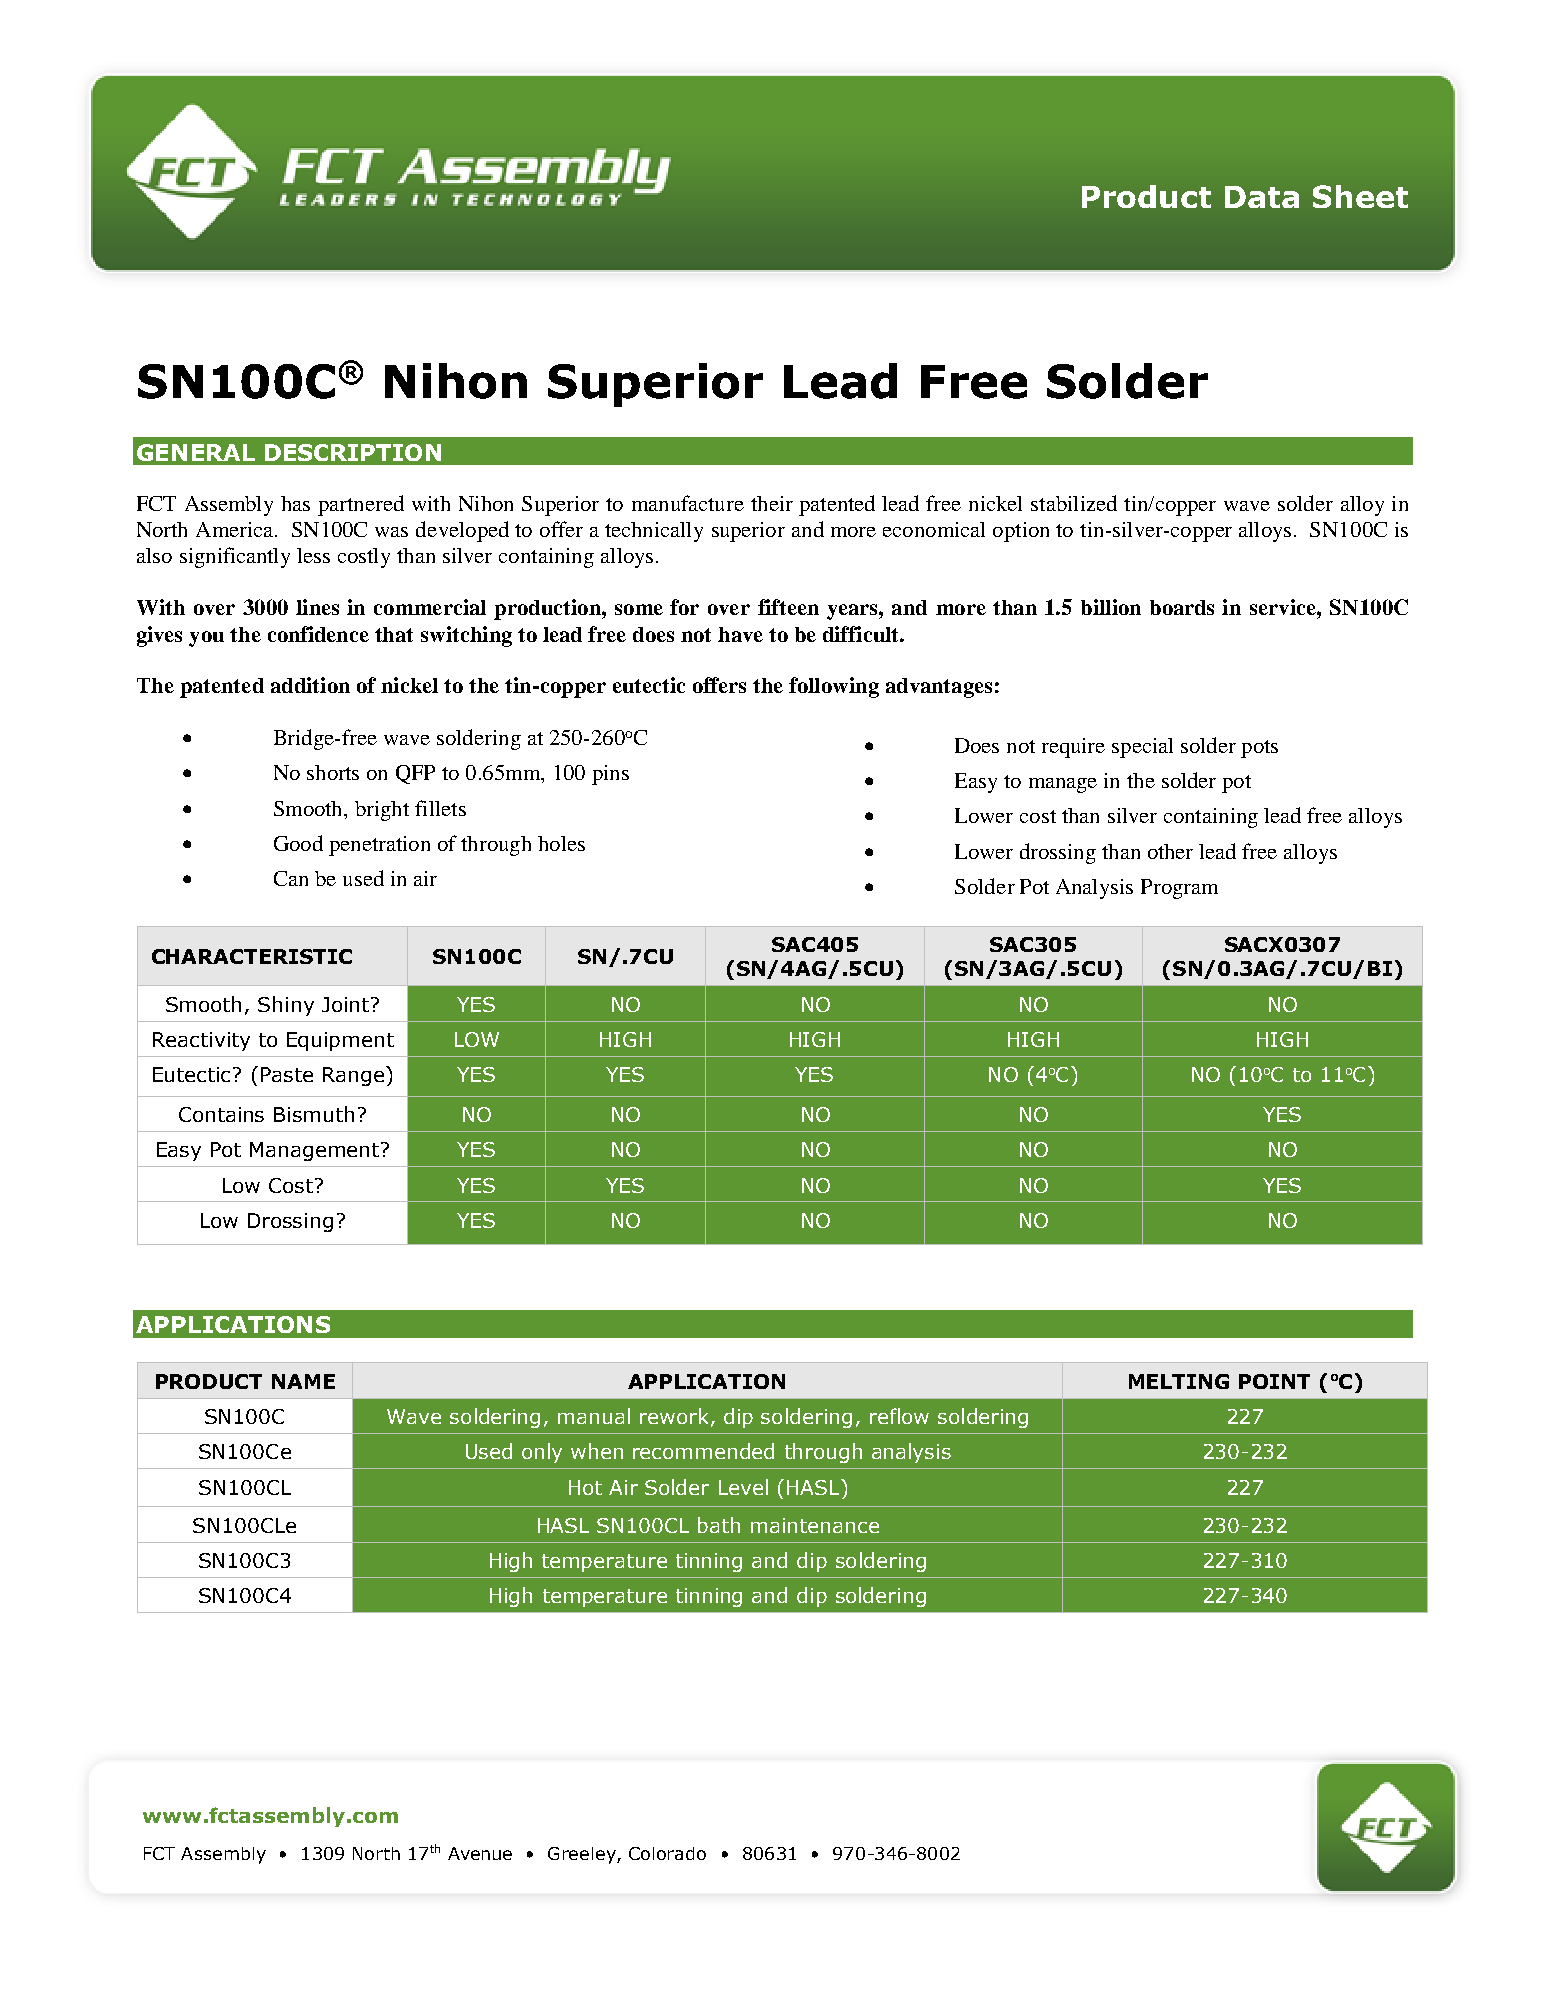  Describe the element at coordinates (1179, 1381) in the screenshot. I see `MELTING` at that location.
